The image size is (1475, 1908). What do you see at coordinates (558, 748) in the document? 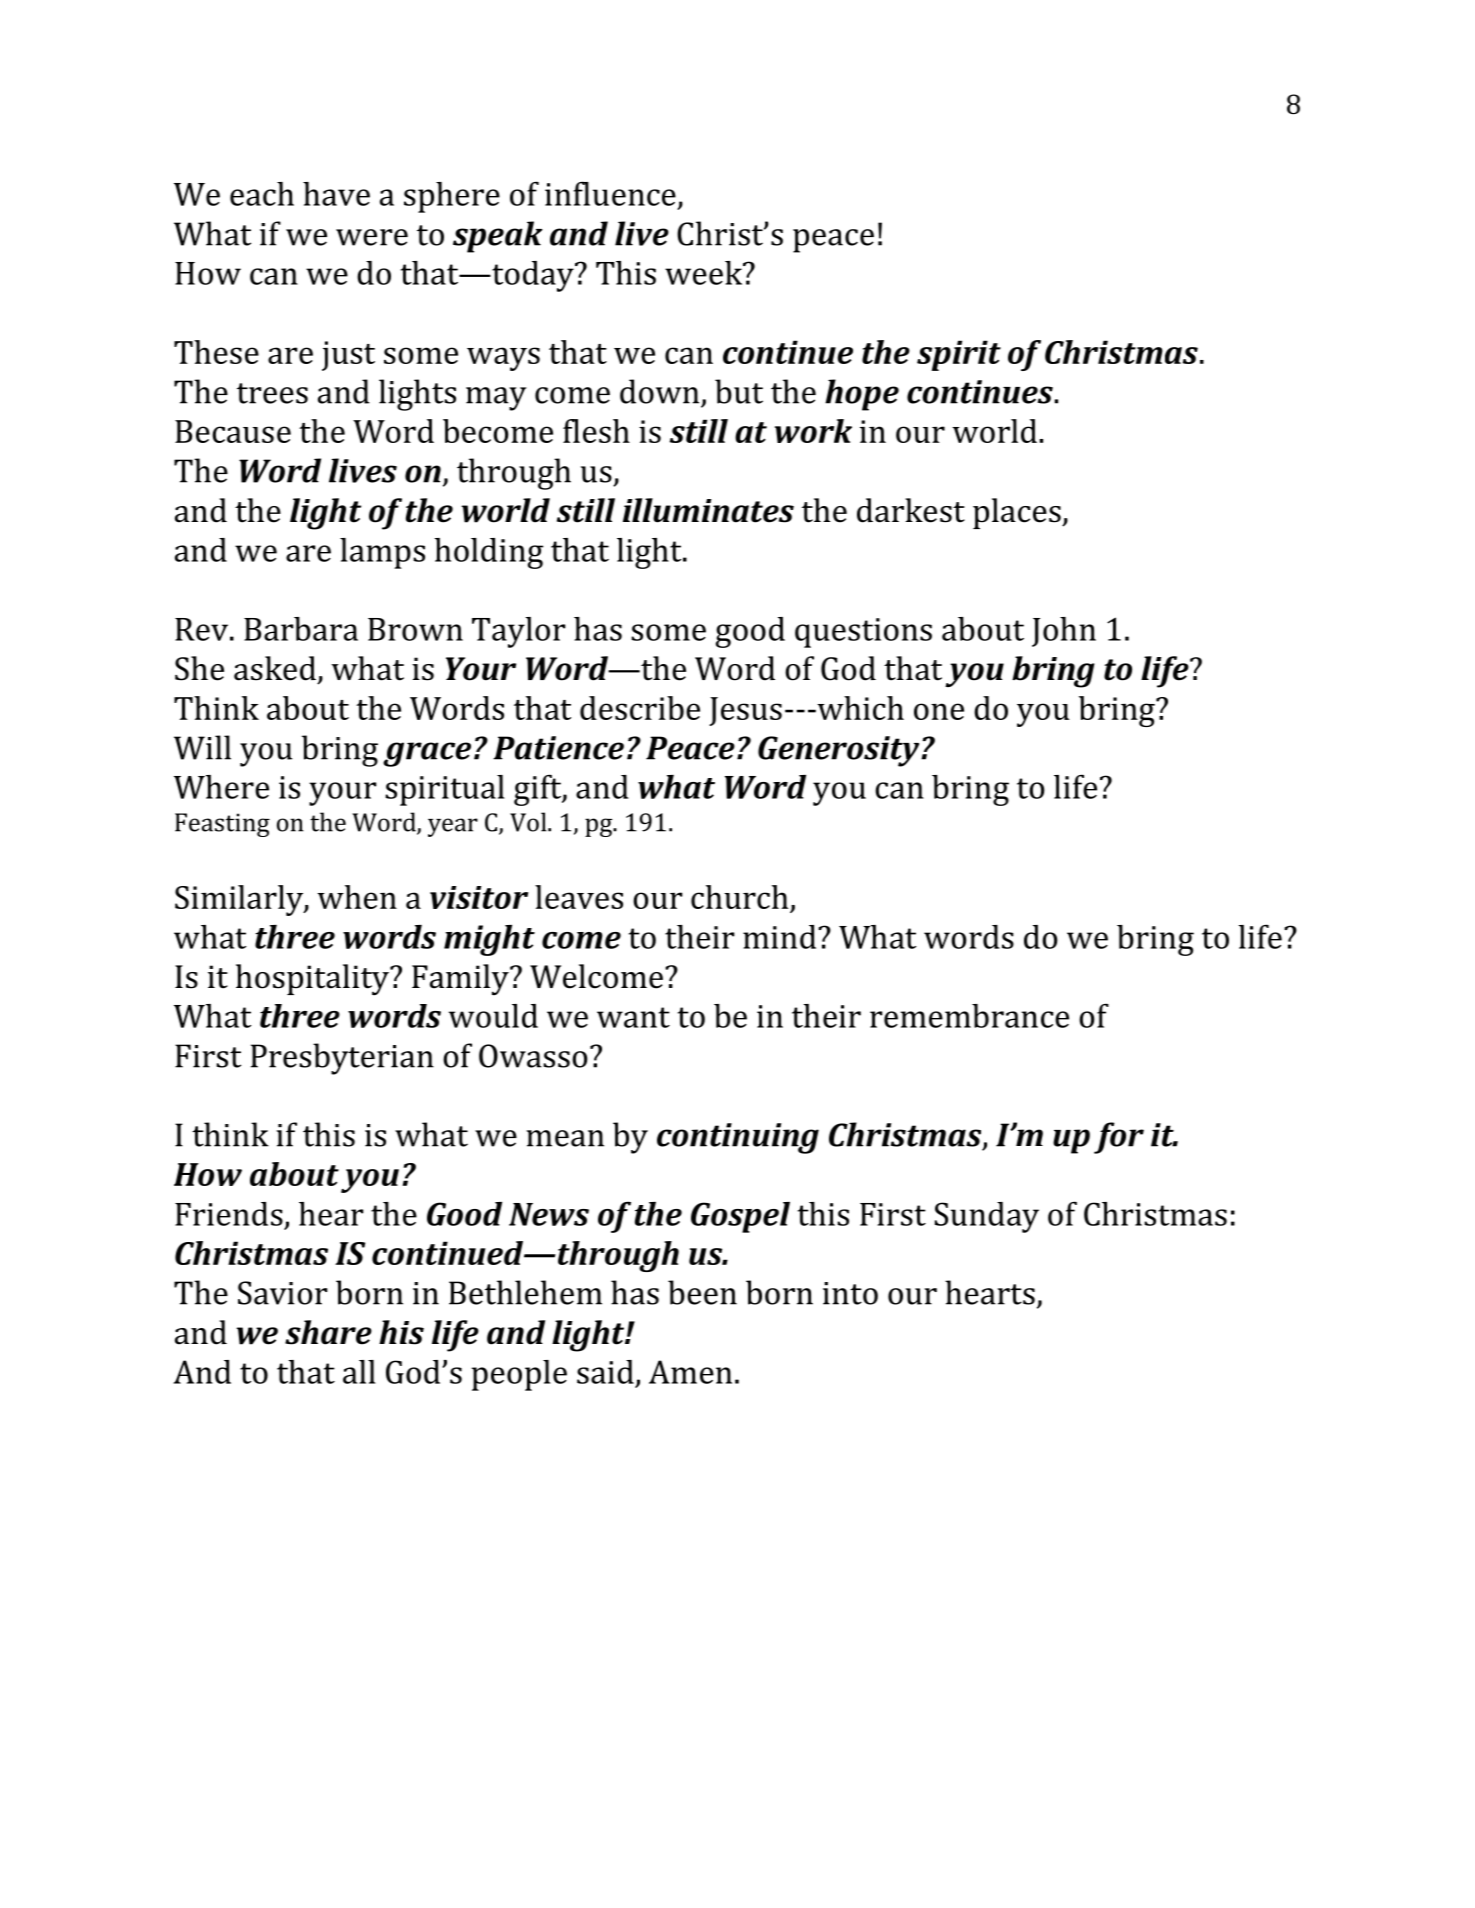
I see `Patience` at bounding box center [558, 748].
